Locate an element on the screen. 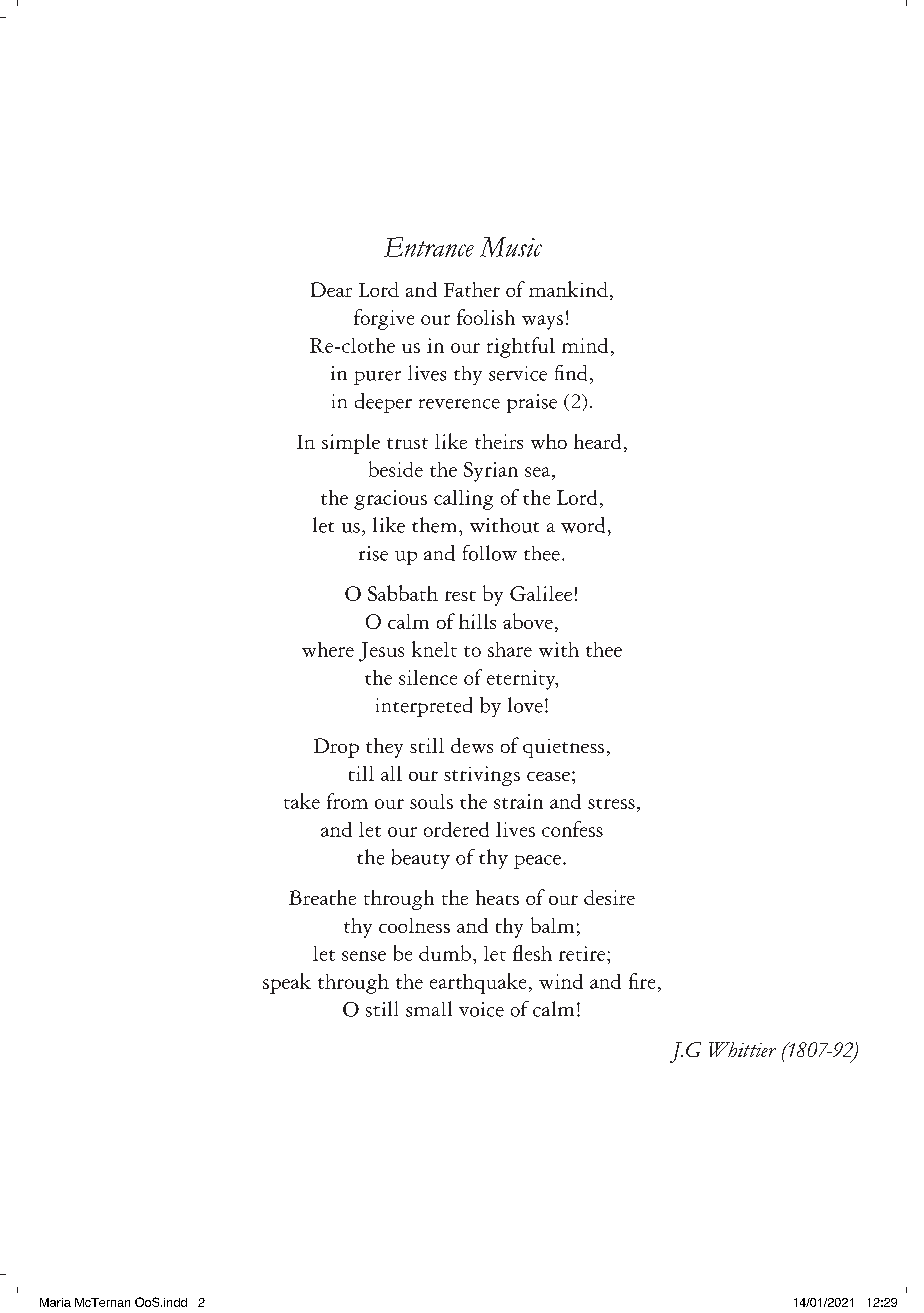 This screenshot has width=924, height=1313. mankind is located at coordinates (568, 289).
